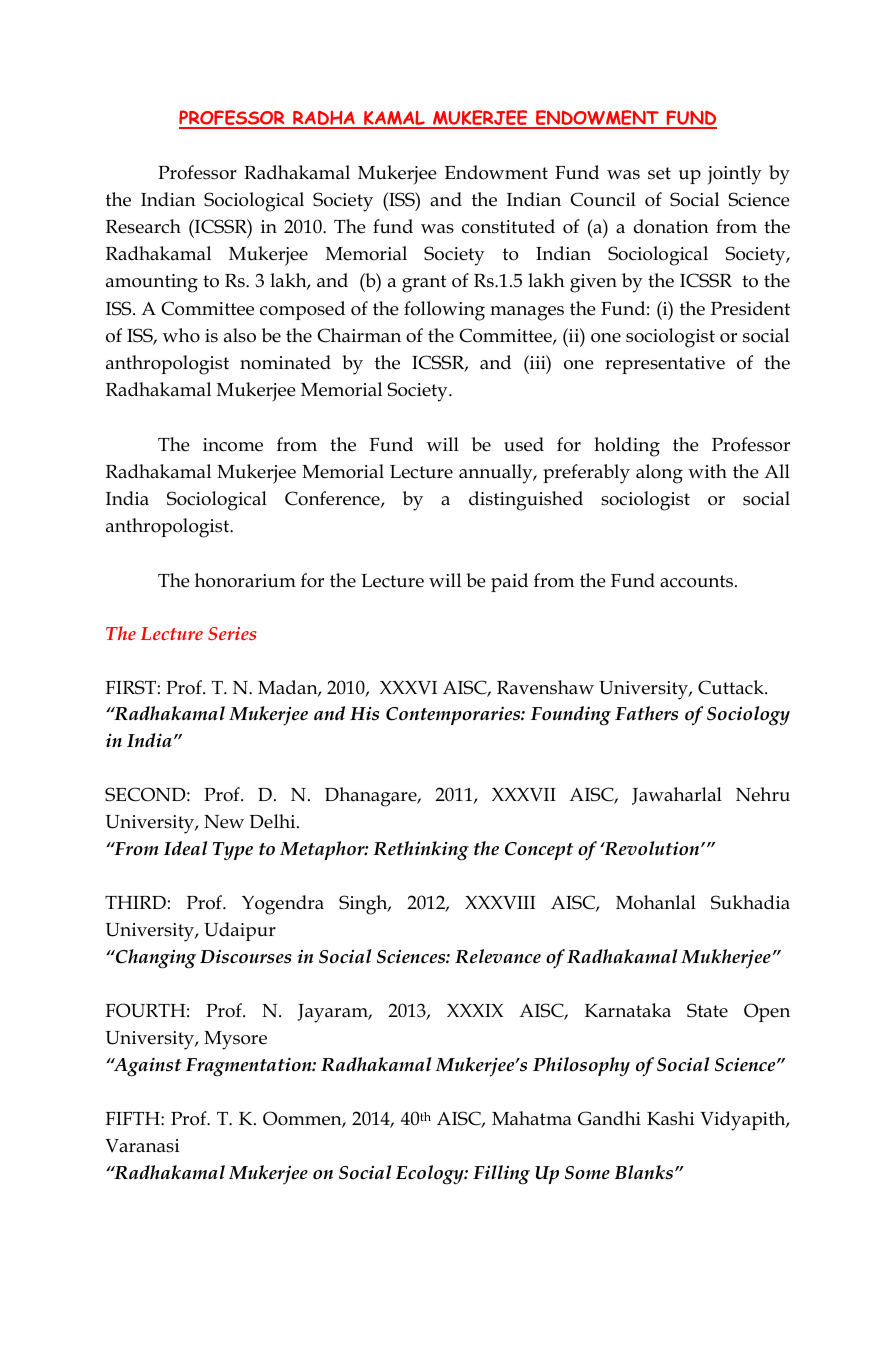 The height and width of the screenshot is (1360, 896). I want to click on with, so click(707, 471).
